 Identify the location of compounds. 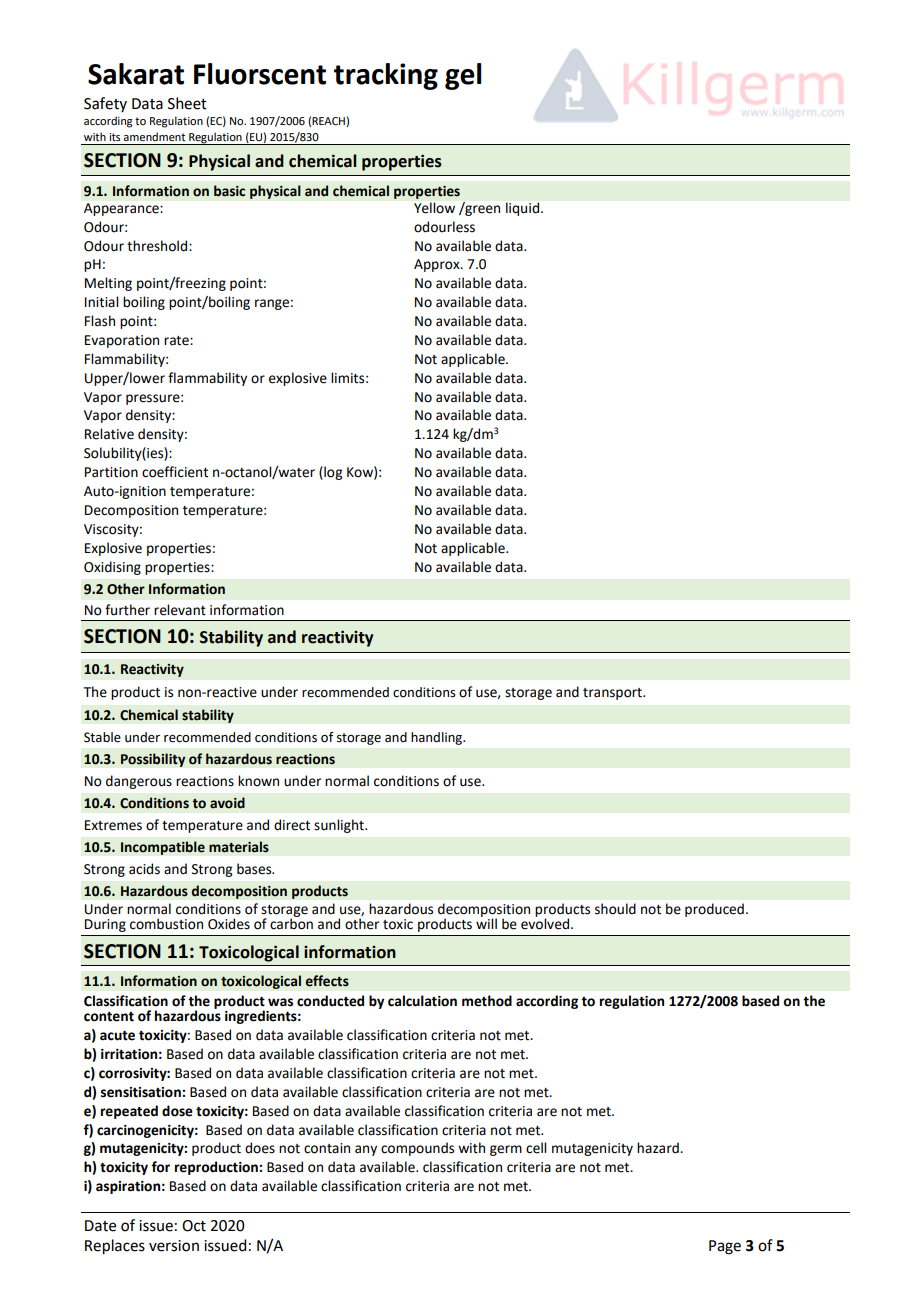
(417, 1149).
